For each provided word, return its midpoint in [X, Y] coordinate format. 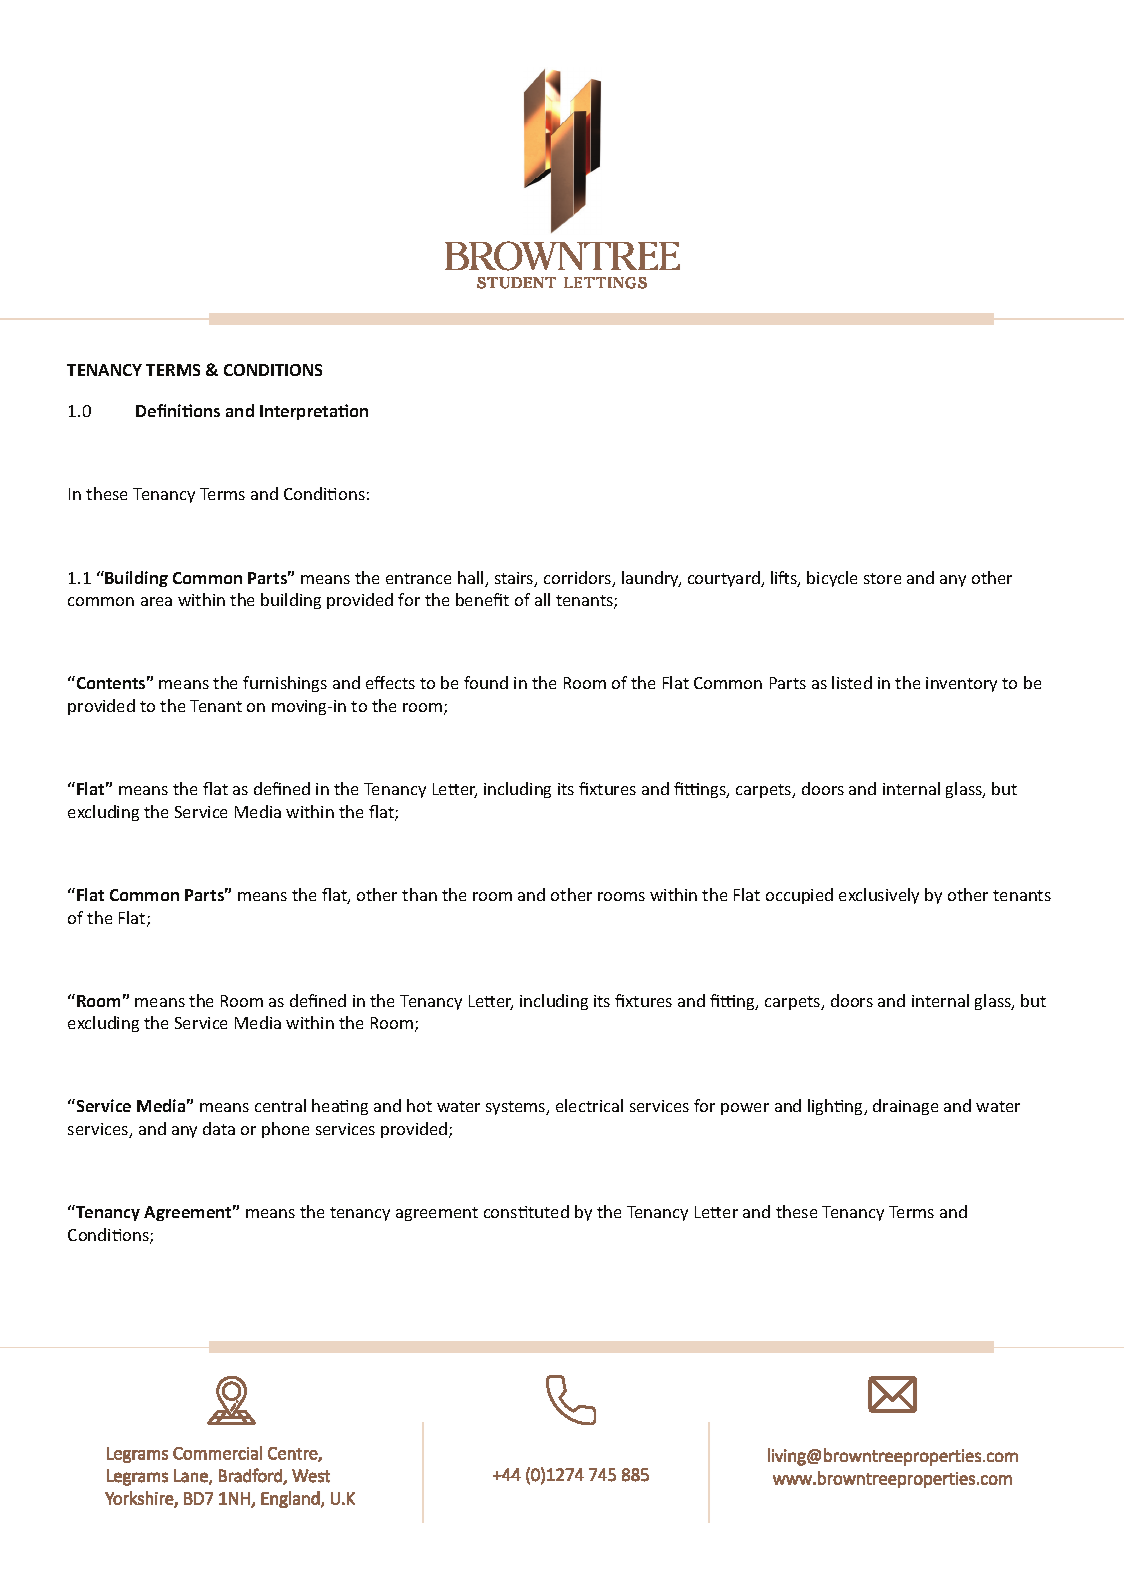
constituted [526, 1211]
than [419, 894]
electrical [589, 1105]
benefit [482, 599]
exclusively [879, 896]
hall [472, 579]
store [882, 578]
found [486, 682]
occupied [799, 896]
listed [852, 682]
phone [285, 1130]
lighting [837, 1107]
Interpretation [314, 412]
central [280, 1105]
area [156, 601]
